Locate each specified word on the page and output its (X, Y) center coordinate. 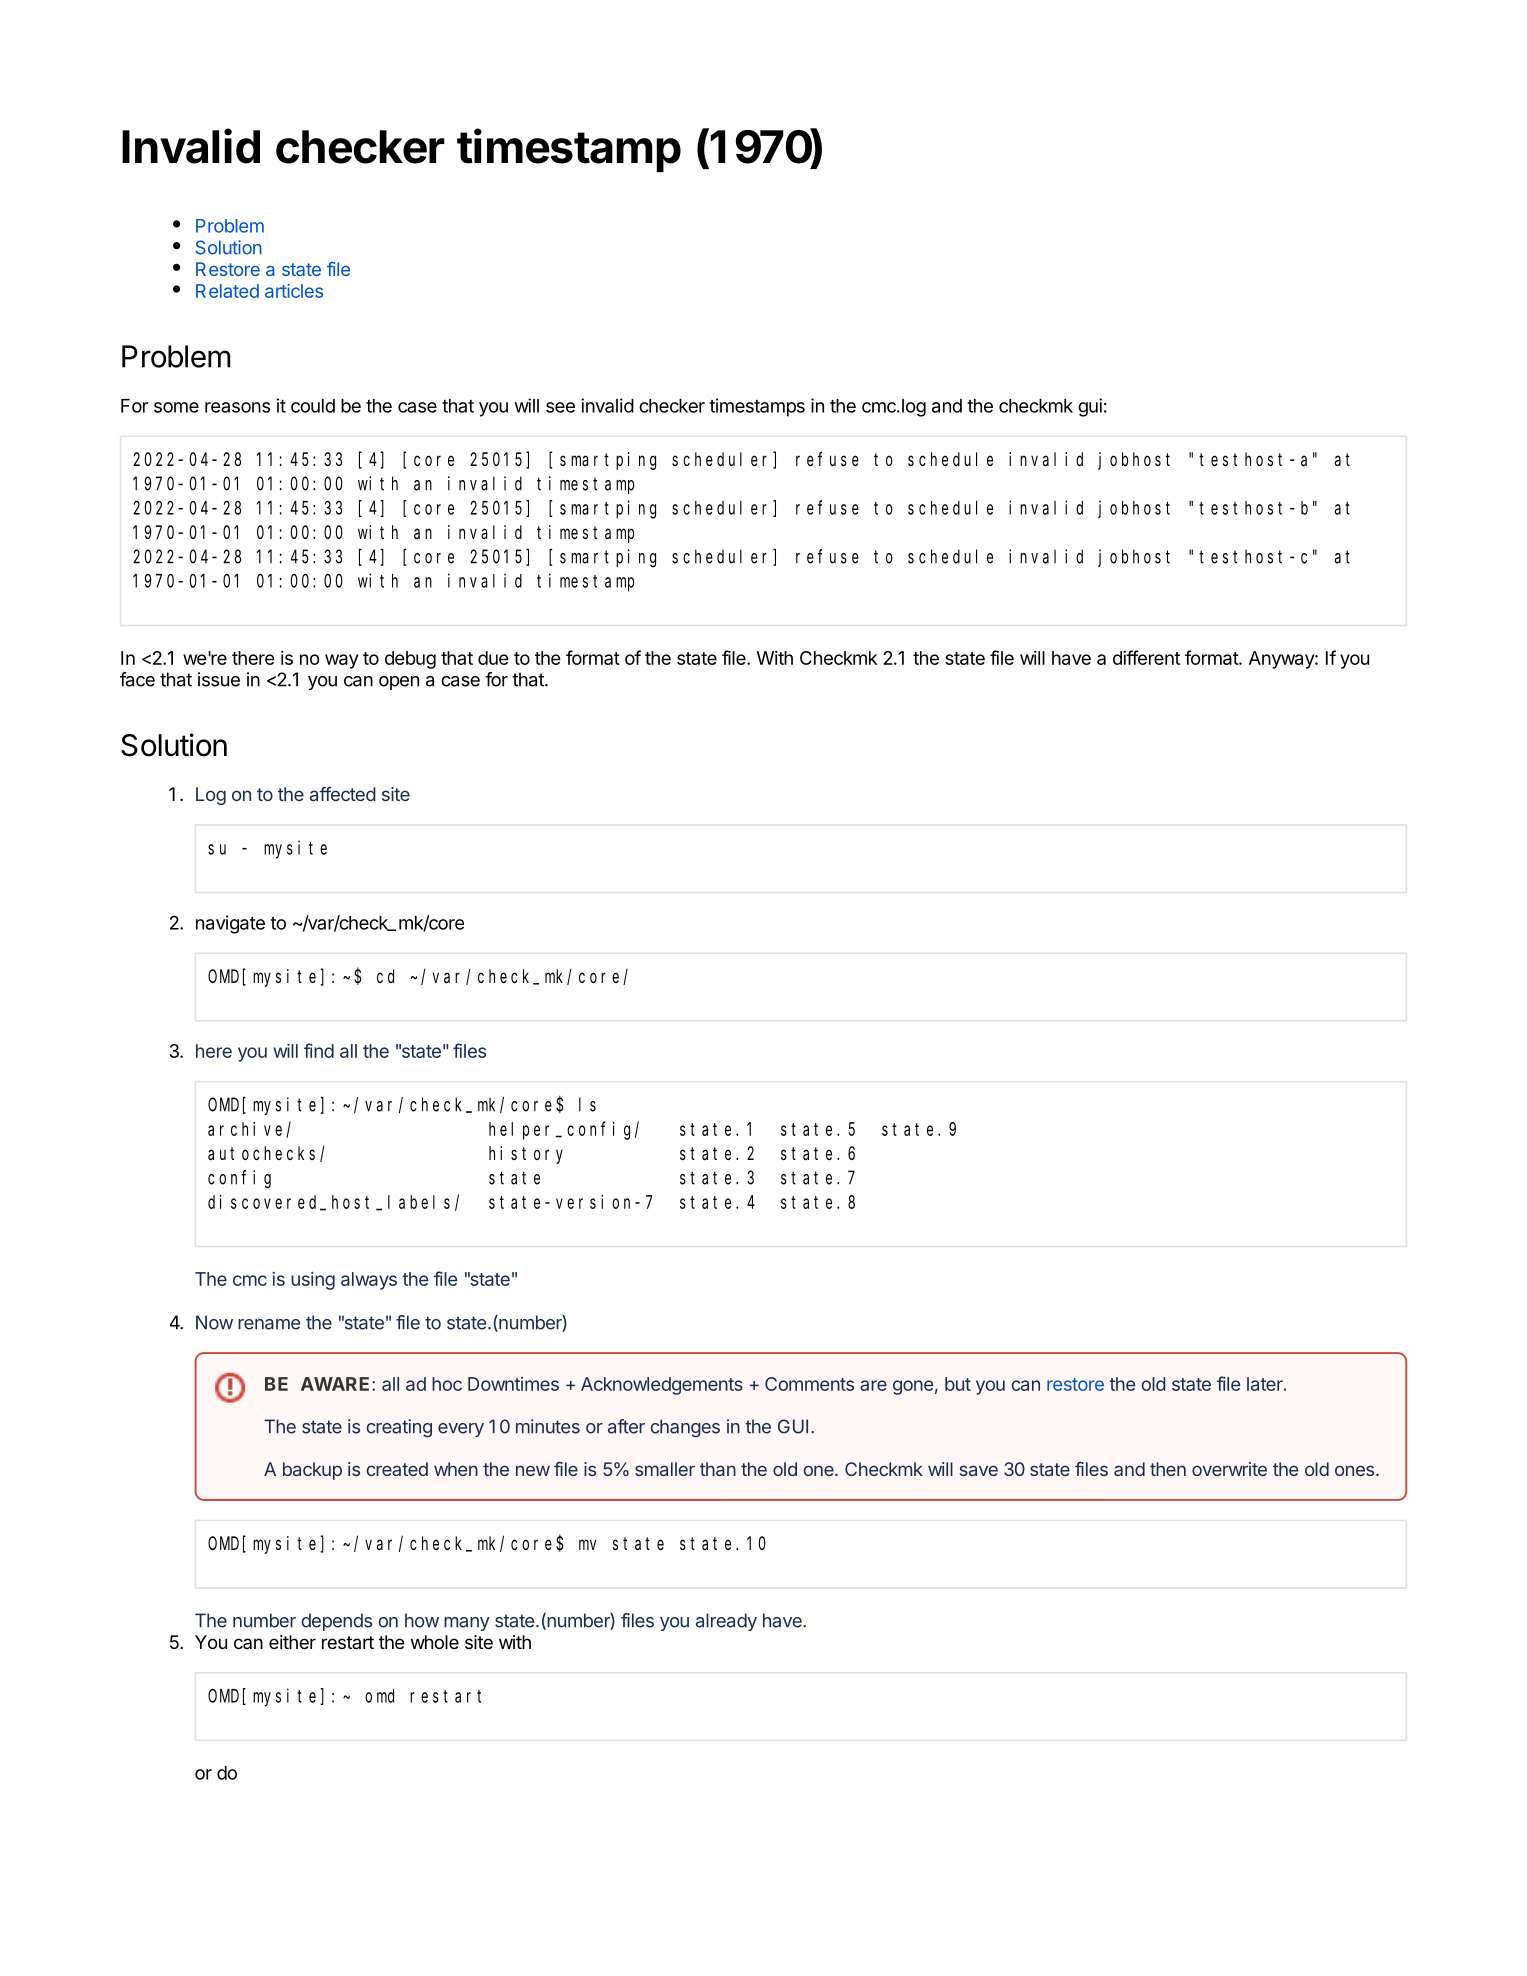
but (958, 1384)
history (526, 1155)
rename (269, 1324)
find (319, 1050)
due (493, 658)
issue (219, 679)
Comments (809, 1384)
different (1146, 657)
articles (294, 291)
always (369, 1281)
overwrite (1229, 1469)
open (399, 683)
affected (343, 794)
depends (336, 1622)
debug (410, 660)
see (560, 407)
